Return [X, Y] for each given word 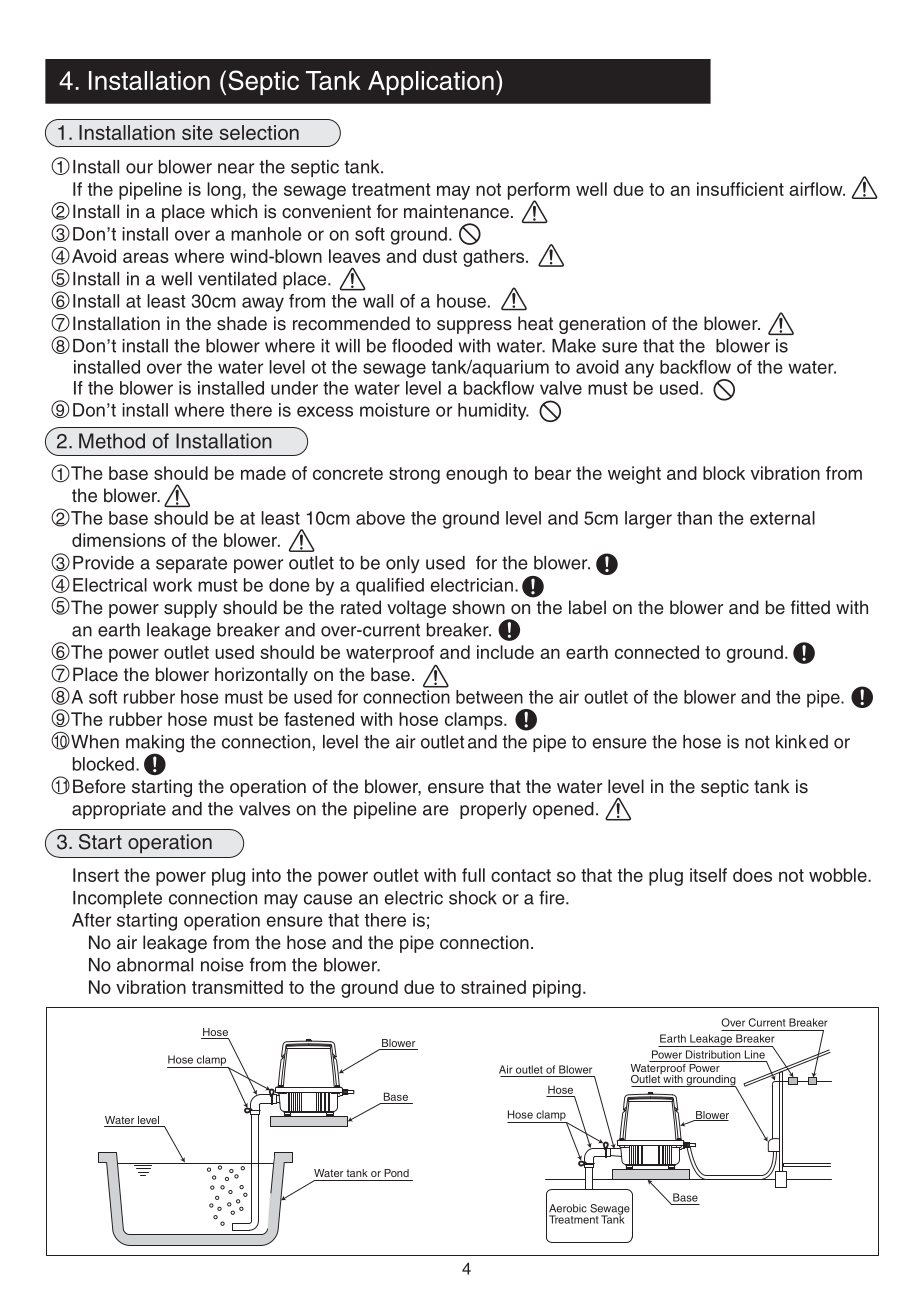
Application [431, 83]
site [197, 132]
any [639, 370]
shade [242, 323]
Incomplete [117, 899]
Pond [396, 1173]
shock [473, 898]
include [505, 652]
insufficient [740, 189]
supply [190, 609]
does [752, 875]
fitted [810, 607]
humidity [493, 411]
